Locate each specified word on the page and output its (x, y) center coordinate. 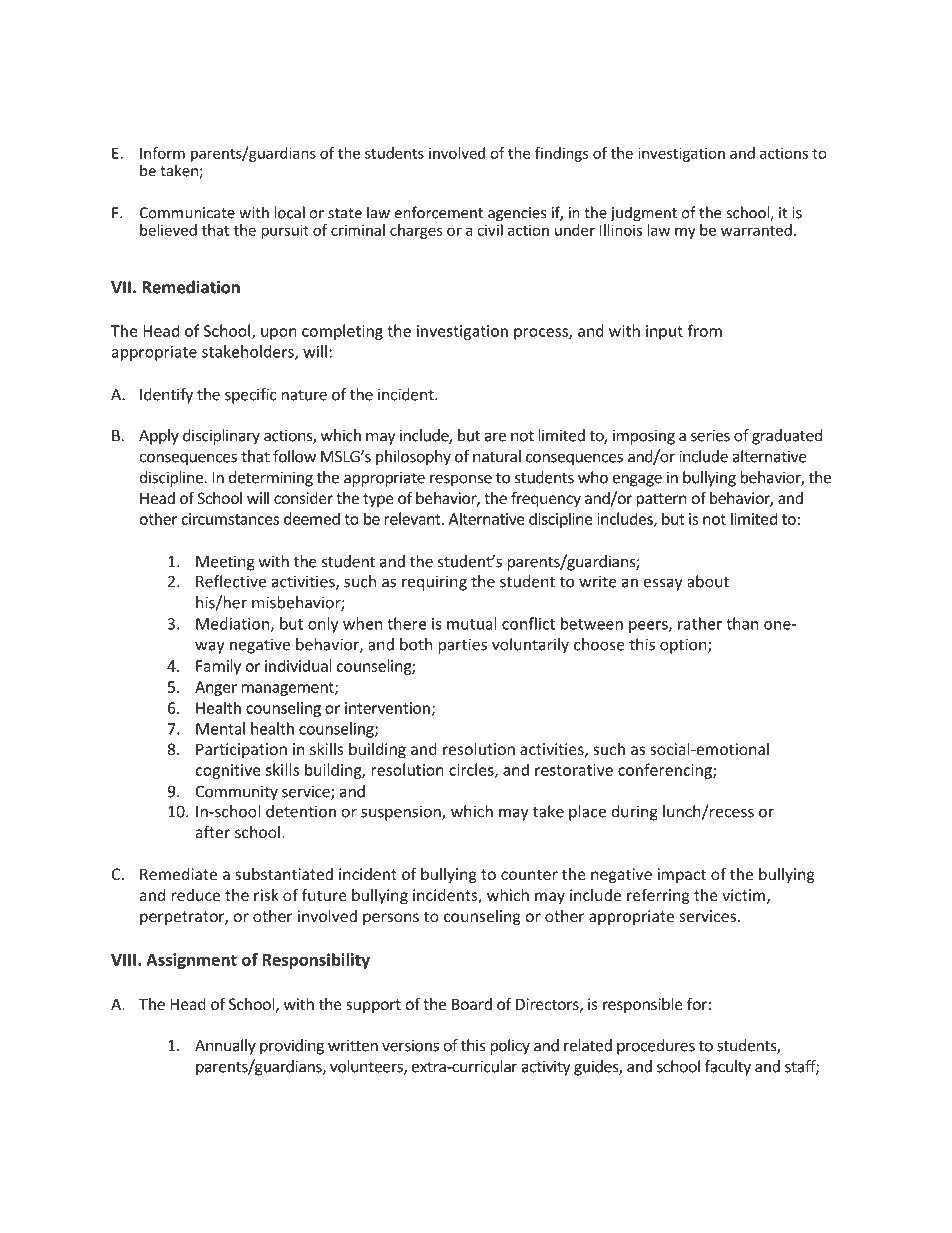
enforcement (438, 212)
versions (410, 1045)
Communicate (187, 213)
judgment (643, 214)
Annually (225, 1047)
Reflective (231, 581)
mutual (472, 623)
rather (700, 623)
